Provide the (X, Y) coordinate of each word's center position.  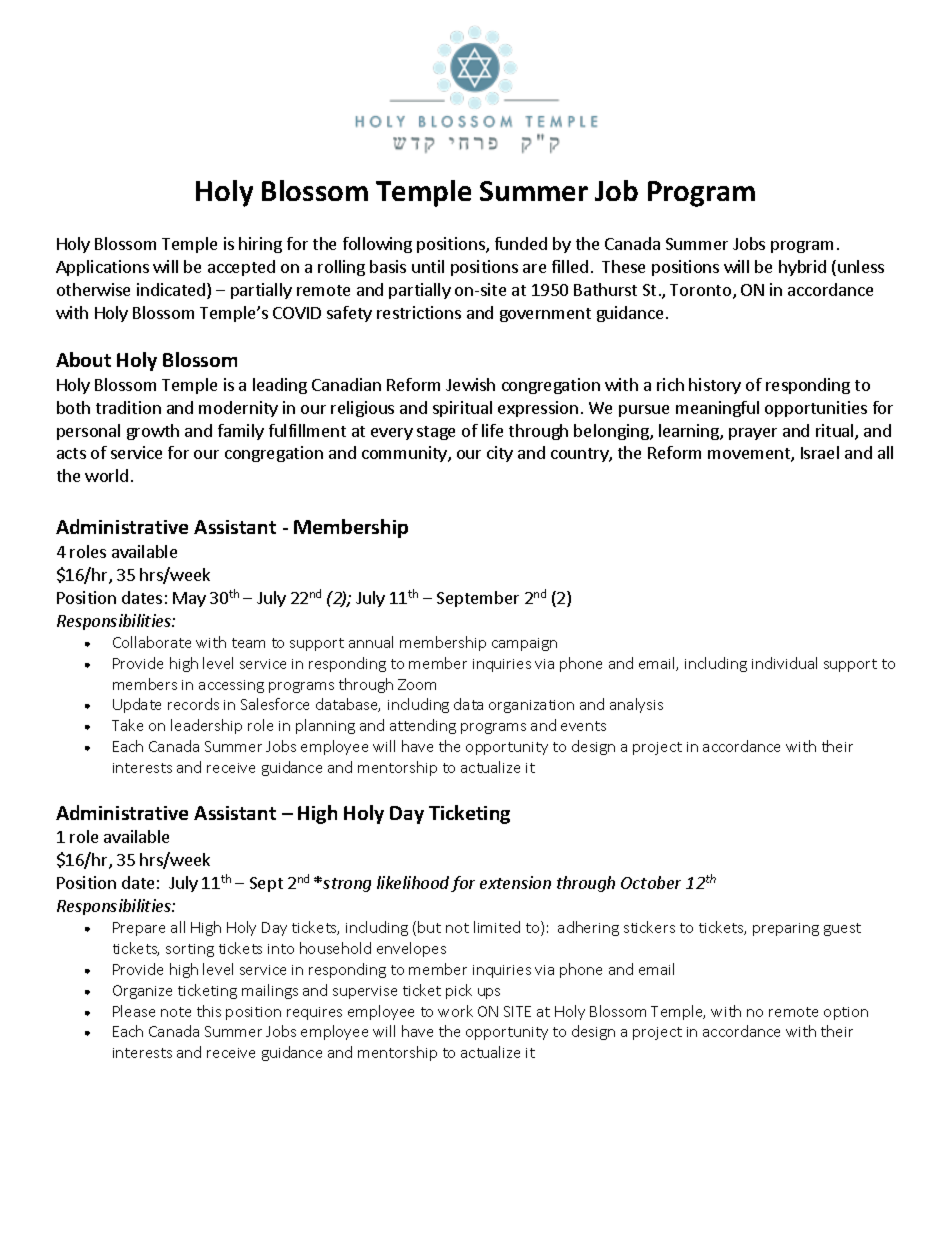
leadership (206, 726)
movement (750, 455)
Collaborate (152, 642)
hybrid (802, 268)
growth (153, 432)
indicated (172, 291)
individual (784, 663)
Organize (142, 992)
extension (515, 882)
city (500, 454)
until (428, 266)
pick (459, 991)
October (651, 882)
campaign (524, 644)
